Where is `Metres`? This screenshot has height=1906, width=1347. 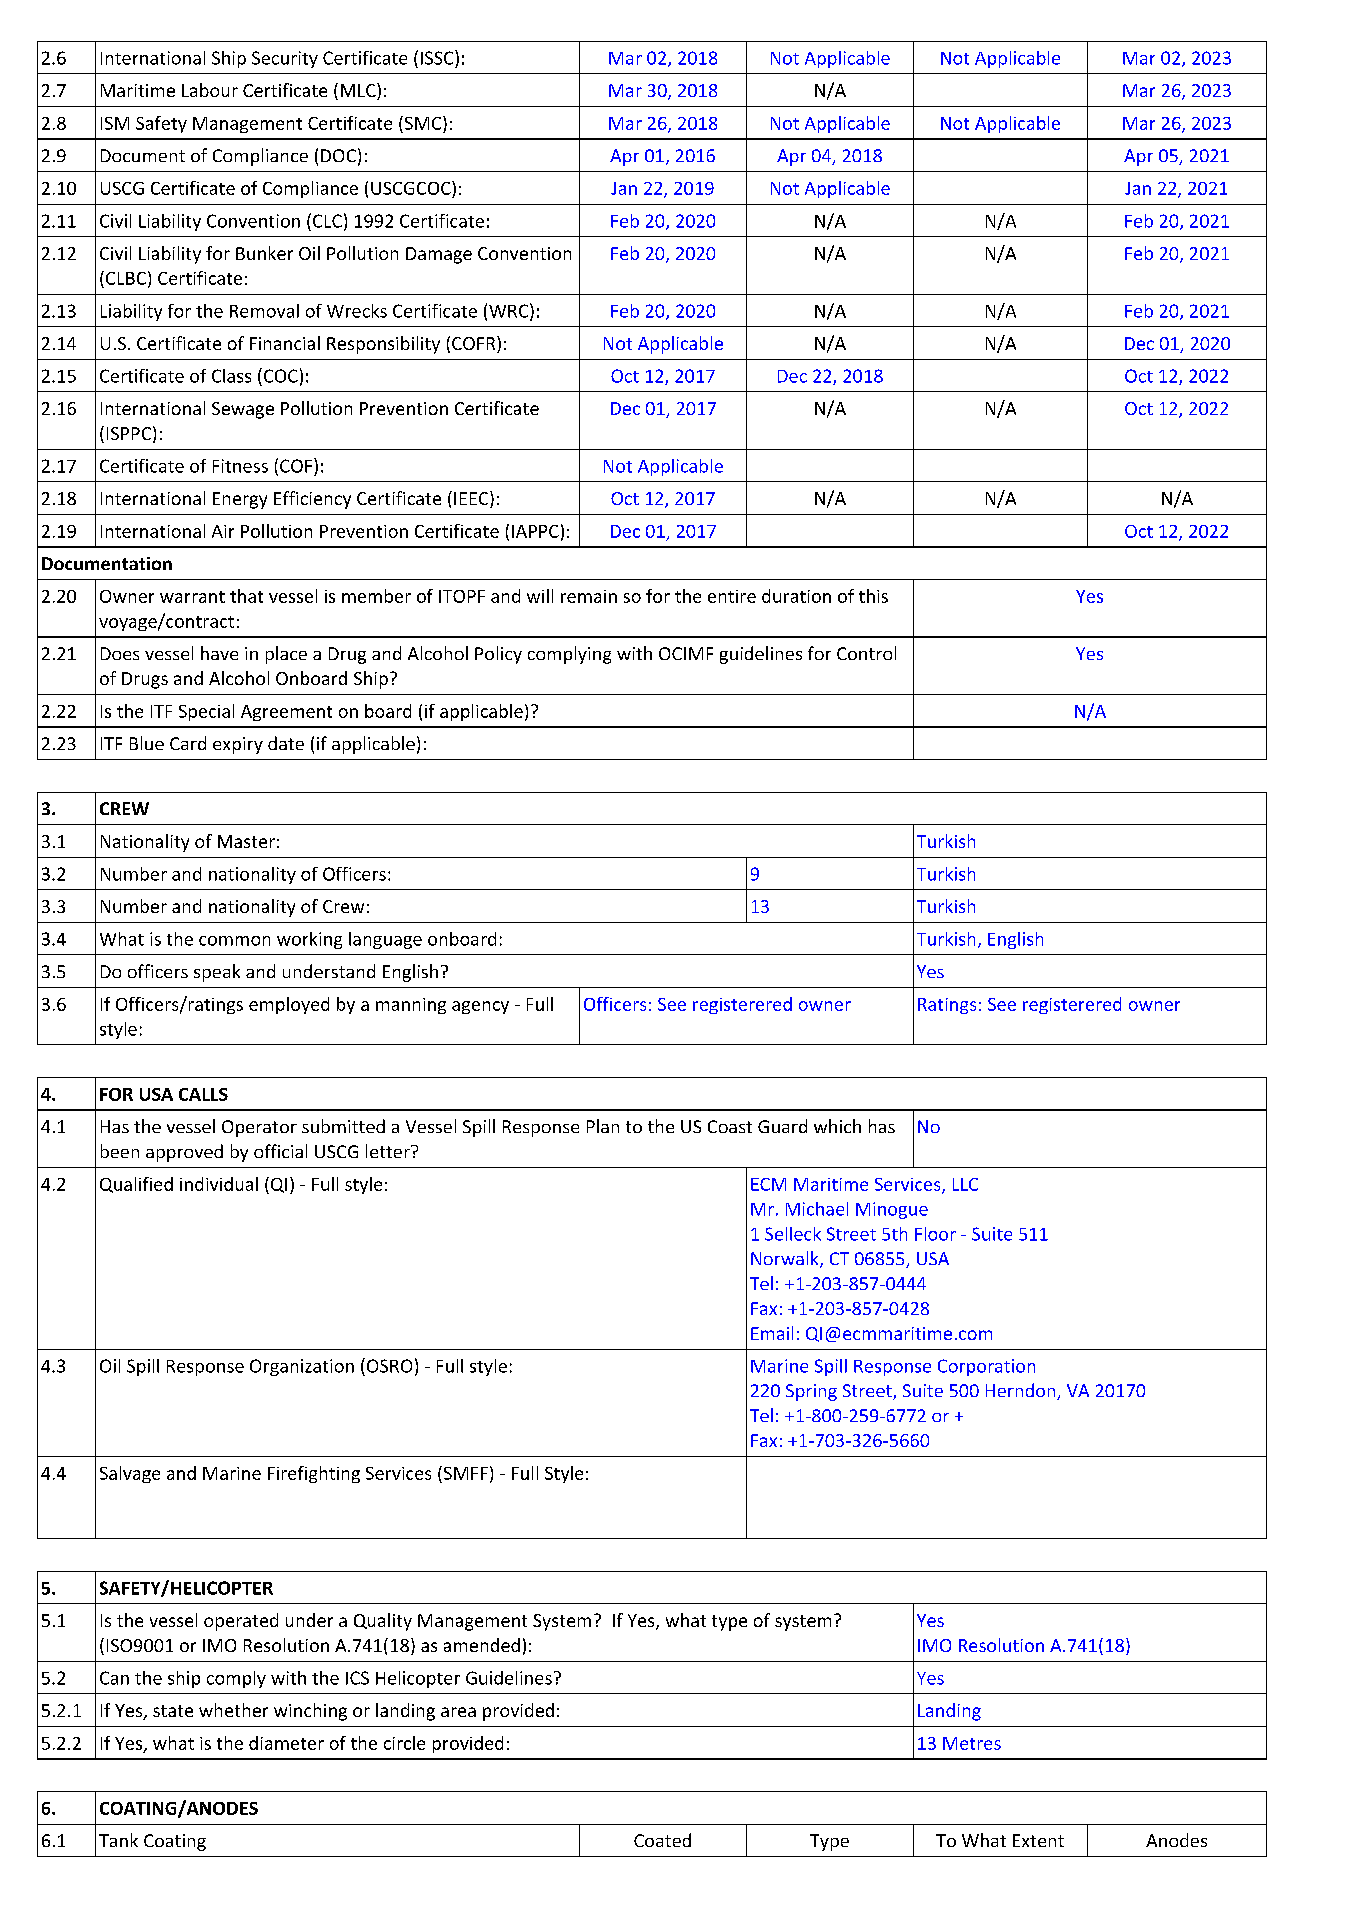
Metres is located at coordinates (972, 1743).
